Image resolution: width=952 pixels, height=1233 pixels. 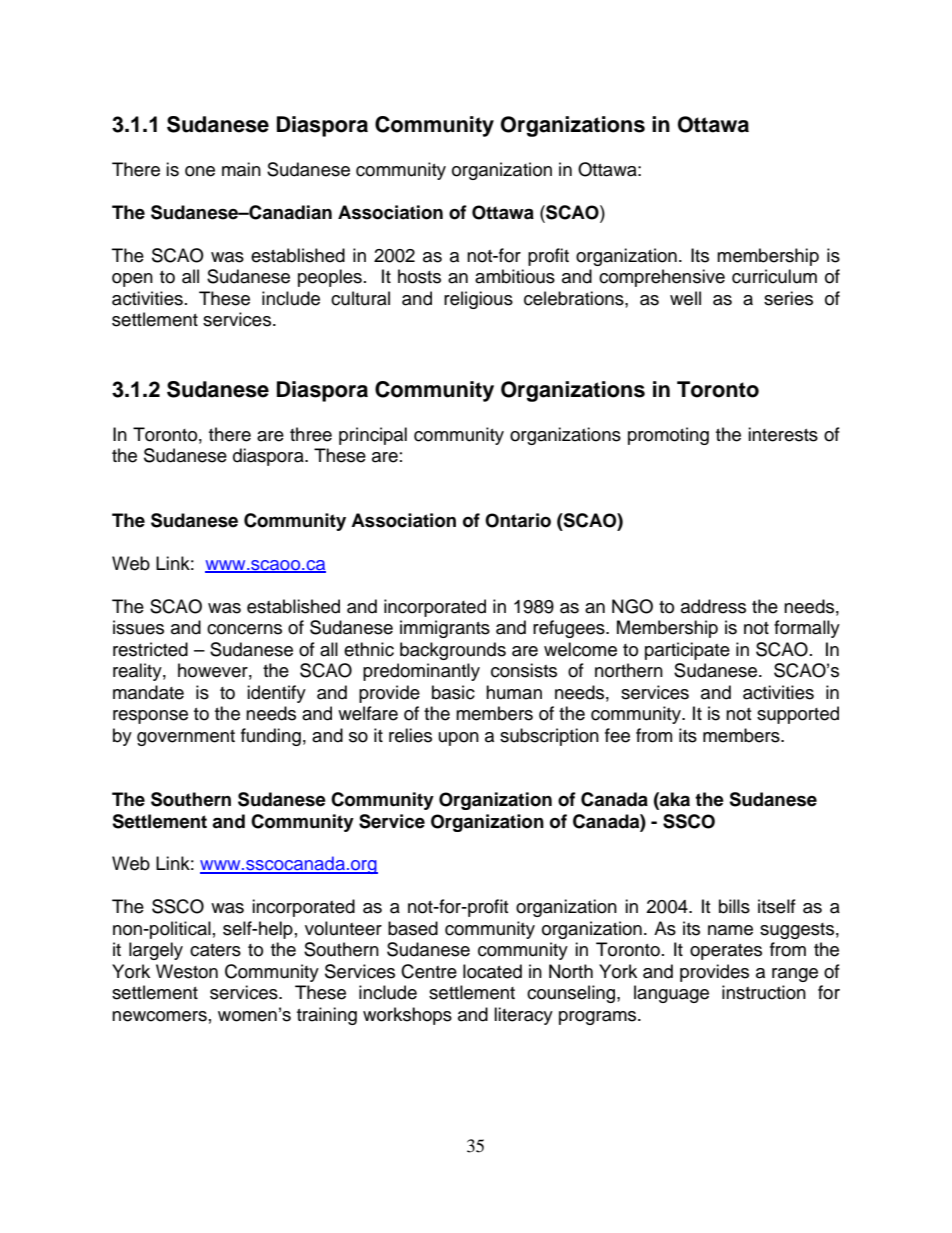 I want to click on located, so click(x=492, y=971).
